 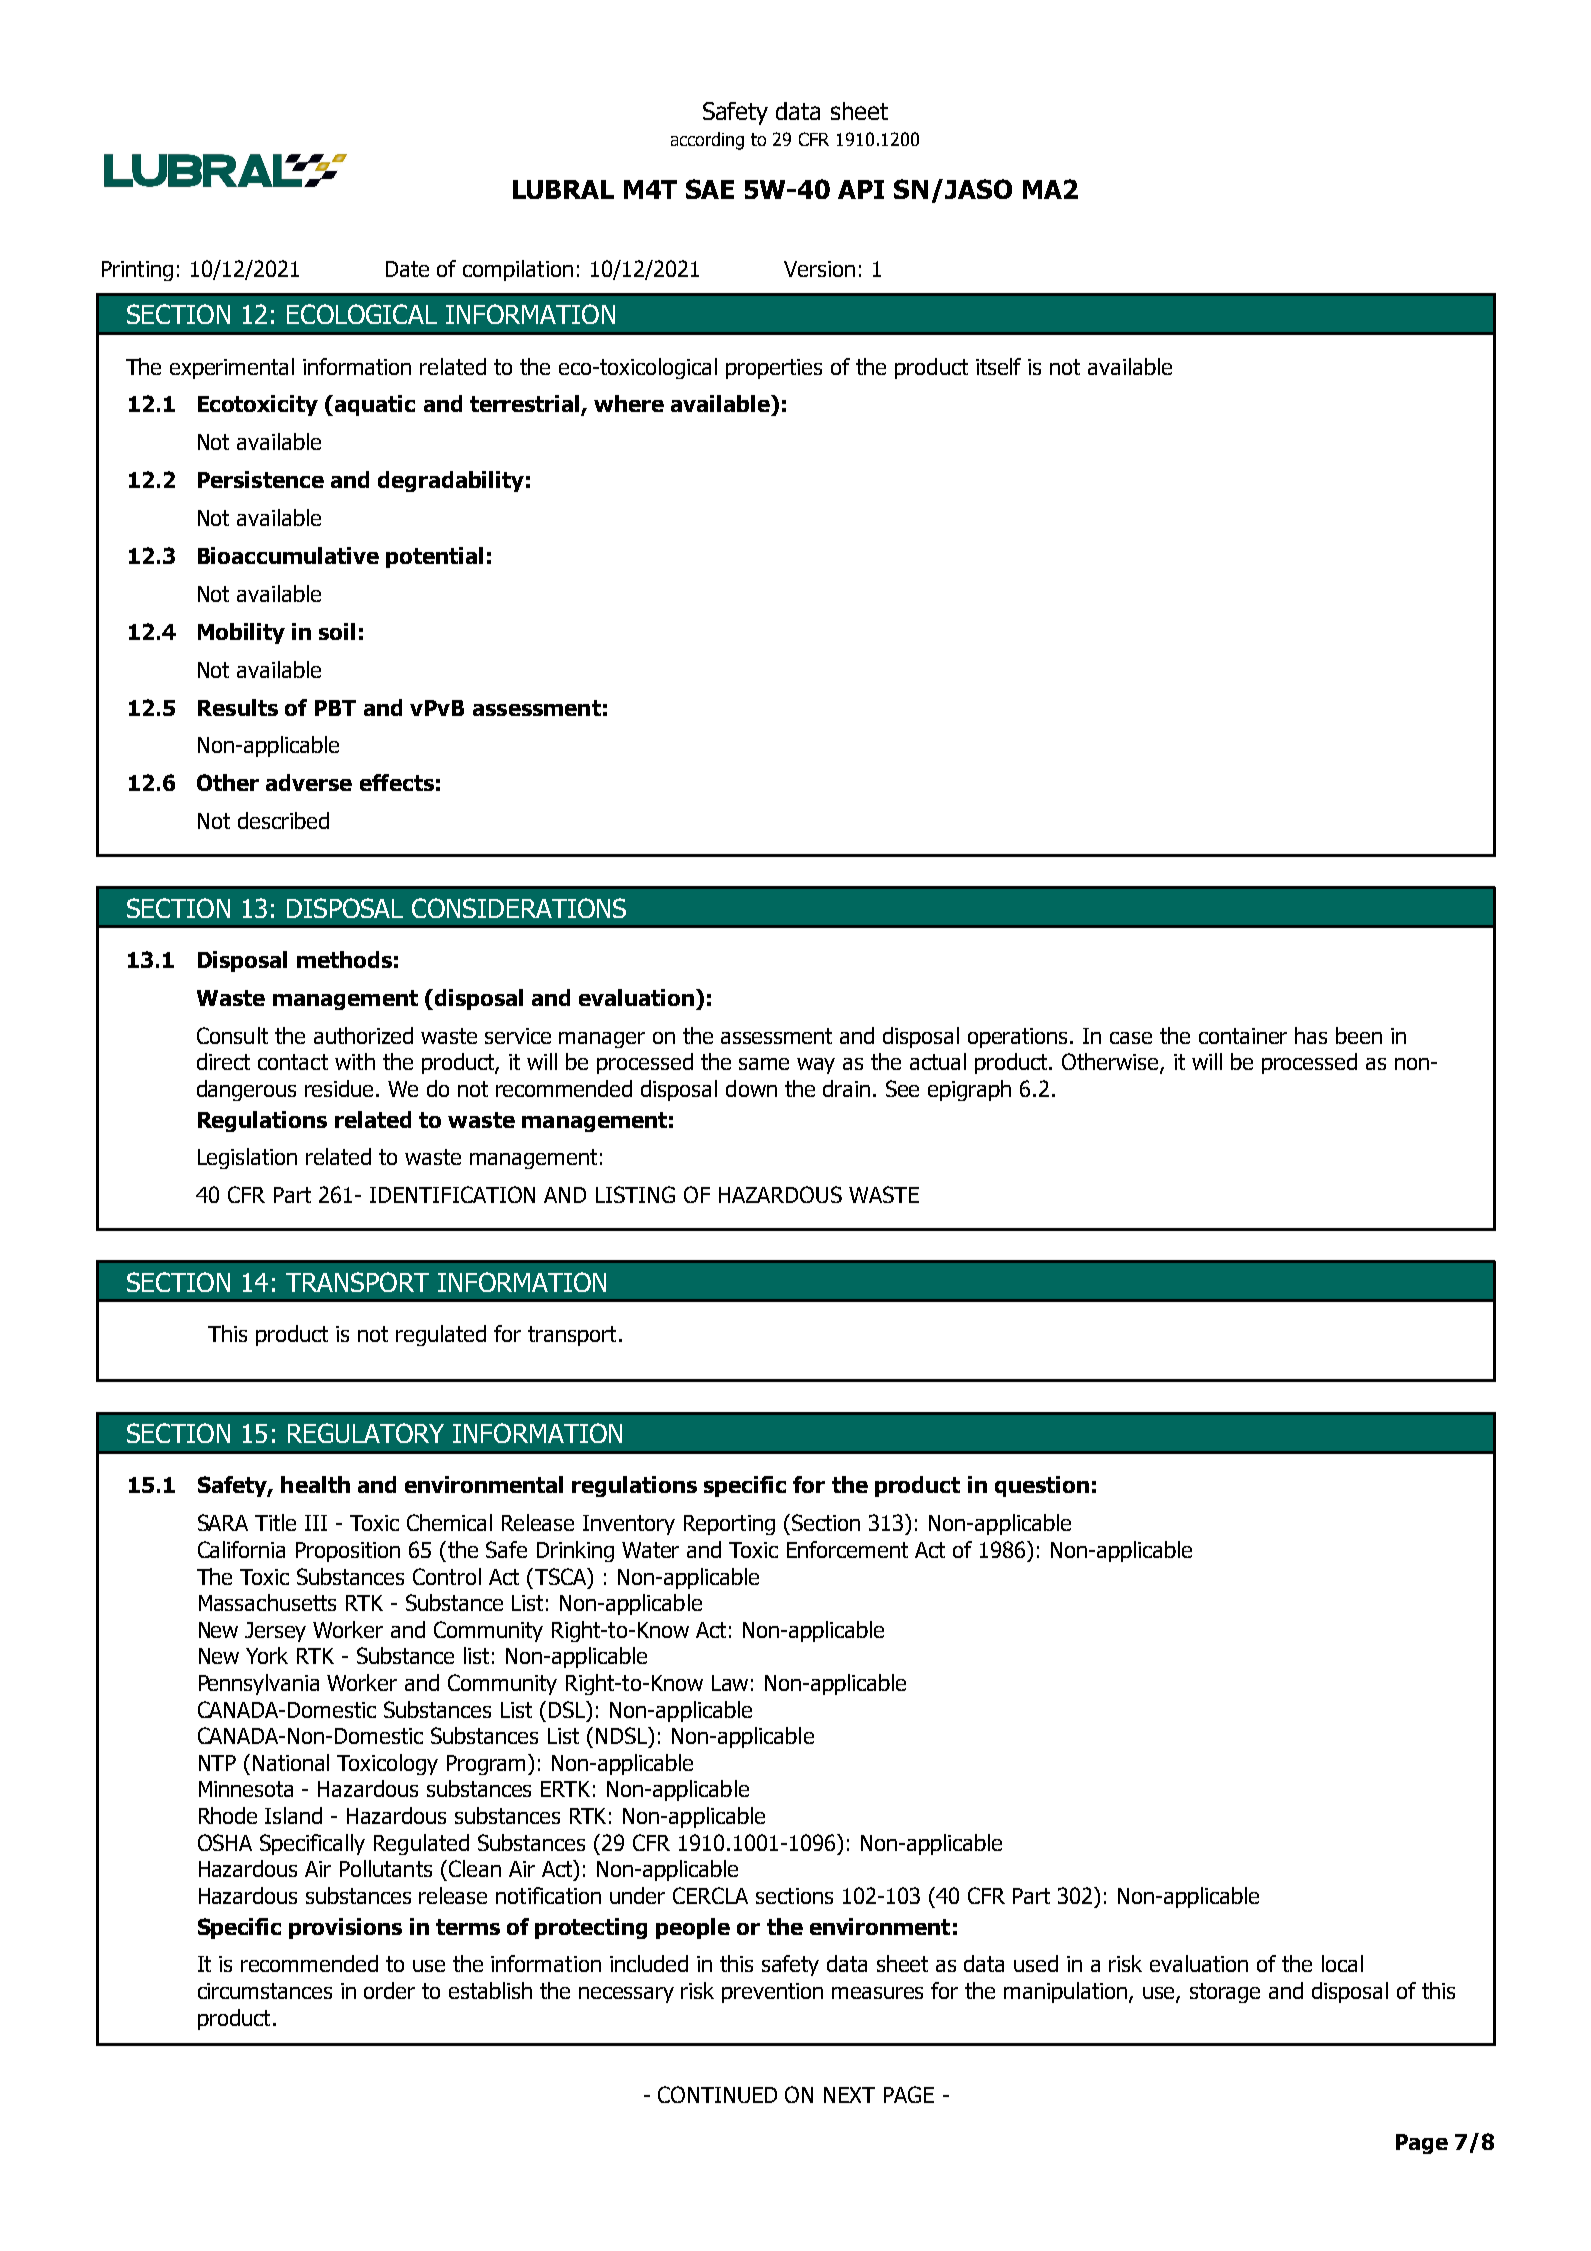 I want to click on question, so click(x=1042, y=1486).
